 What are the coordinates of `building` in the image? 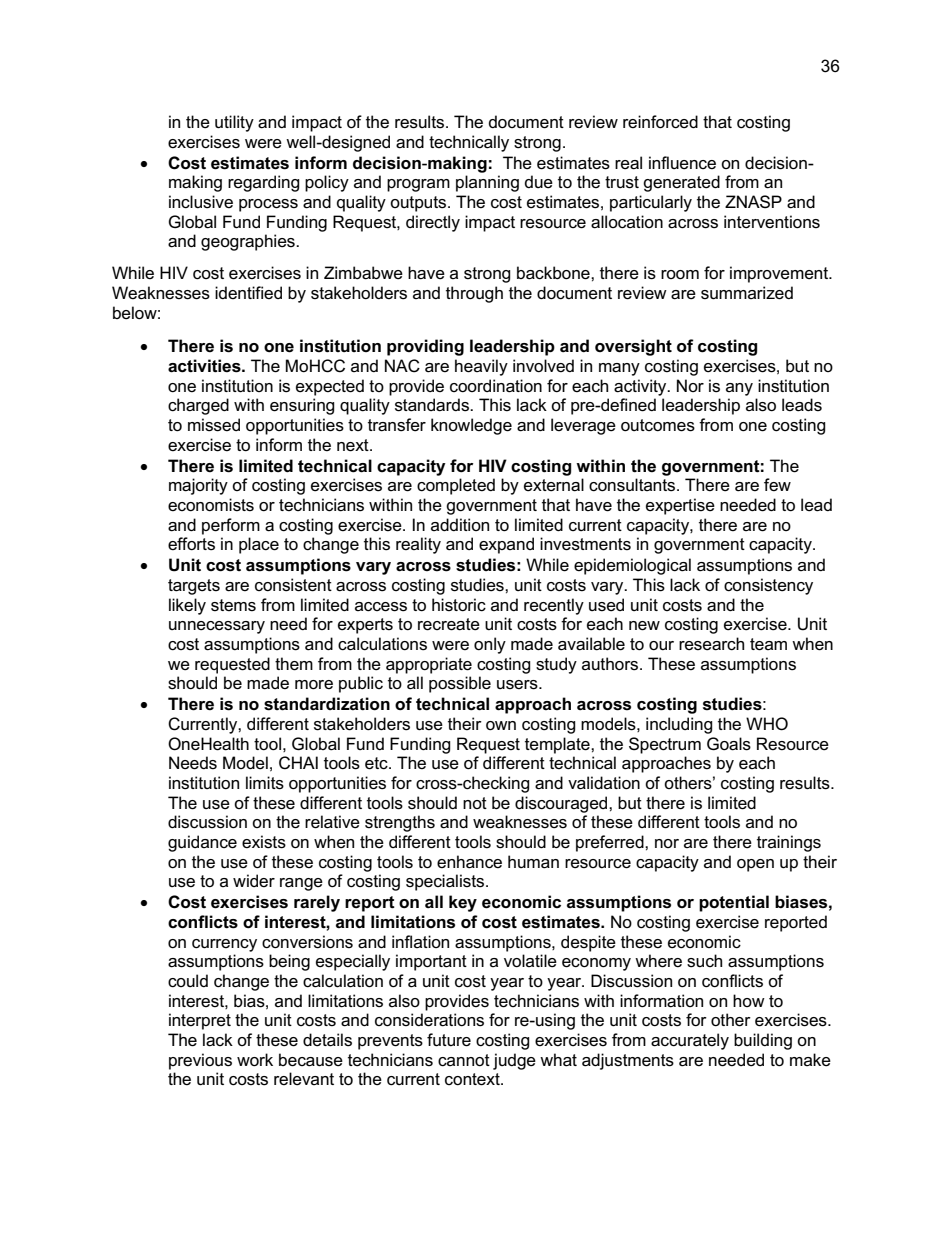 It's located at (763, 1041).
